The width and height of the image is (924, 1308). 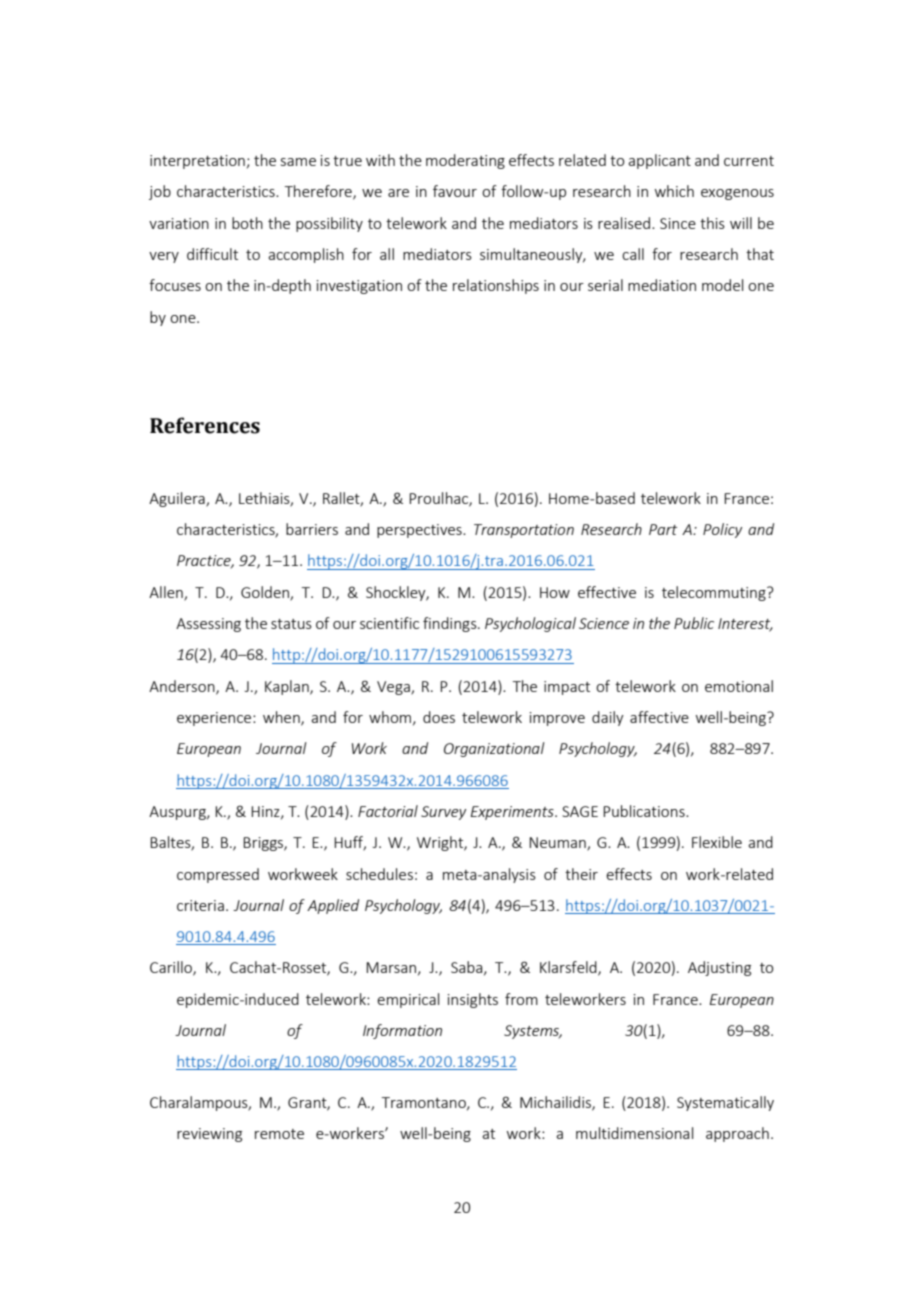 What do you see at coordinates (455, 191) in the image?
I see `favour` at bounding box center [455, 191].
